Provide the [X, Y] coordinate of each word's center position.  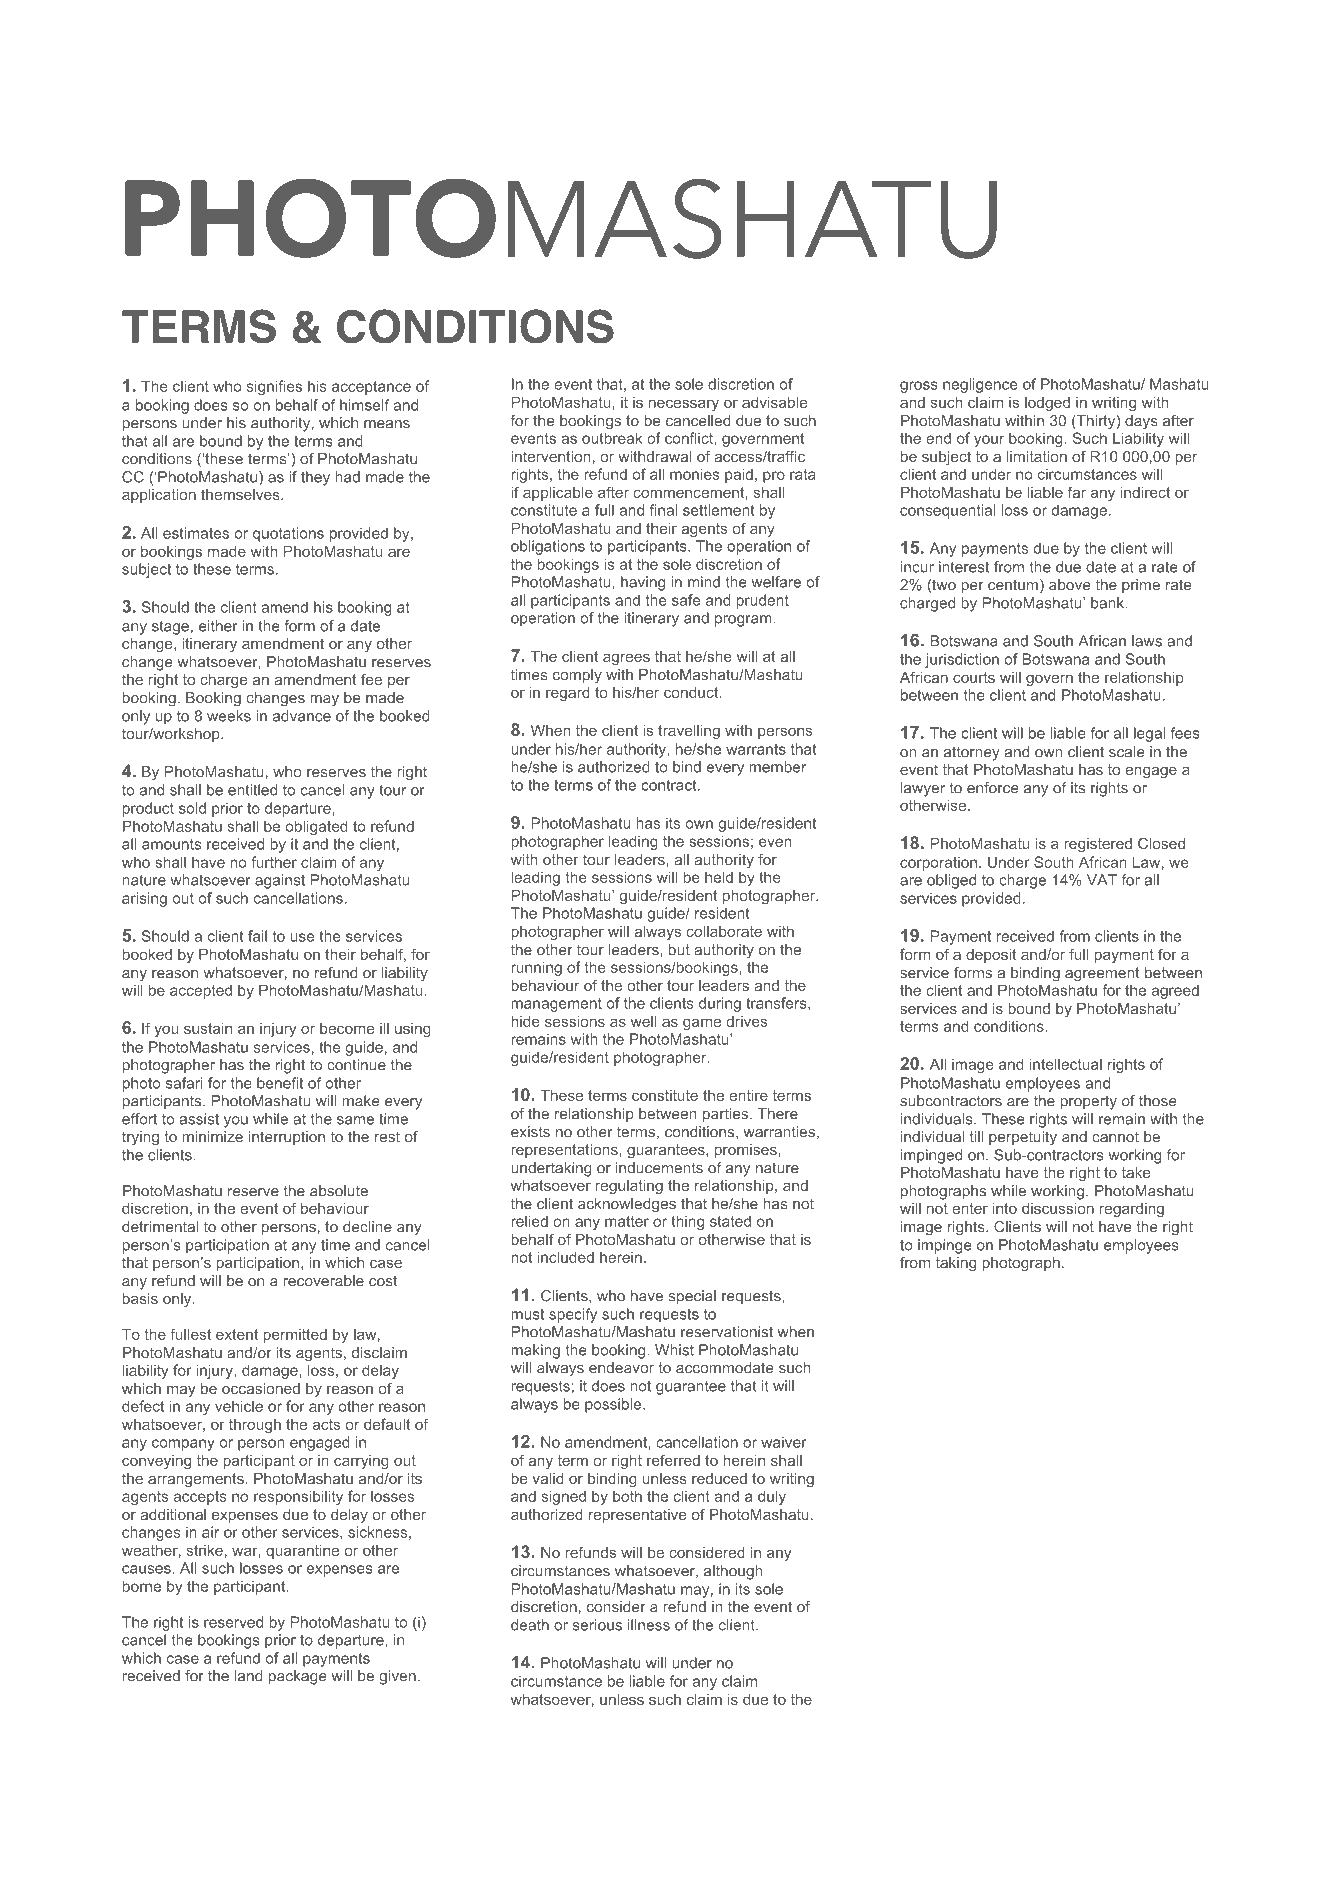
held [719, 877]
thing [687, 1222]
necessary [684, 405]
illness [649, 1625]
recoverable [323, 1281]
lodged [1047, 404]
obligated [317, 827]
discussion [1058, 1208]
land [249, 1676]
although [733, 1572]
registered [1098, 845]
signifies [274, 387]
